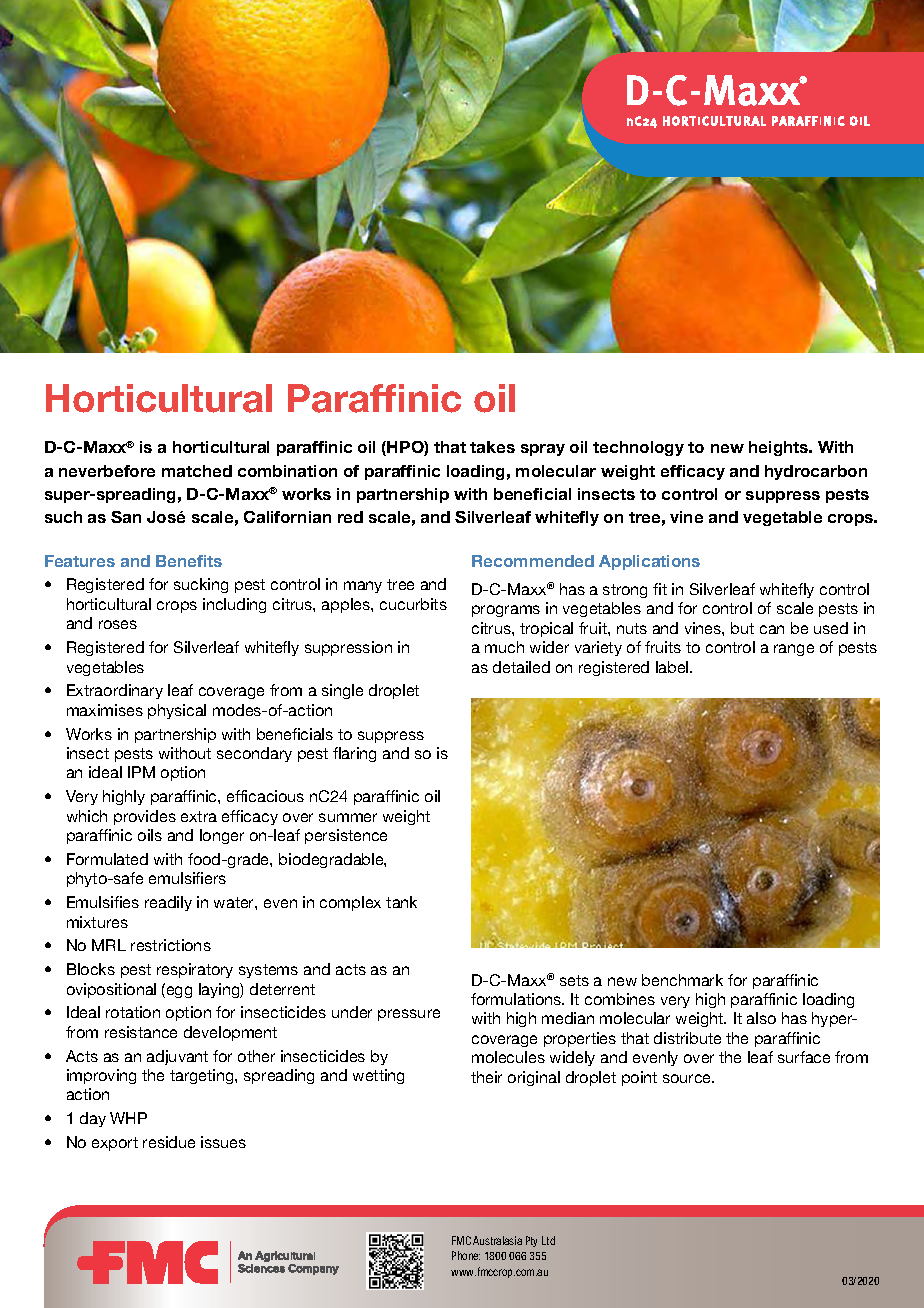 This screenshot has width=924, height=1308. I want to click on Ltd, so click(548, 1240).
